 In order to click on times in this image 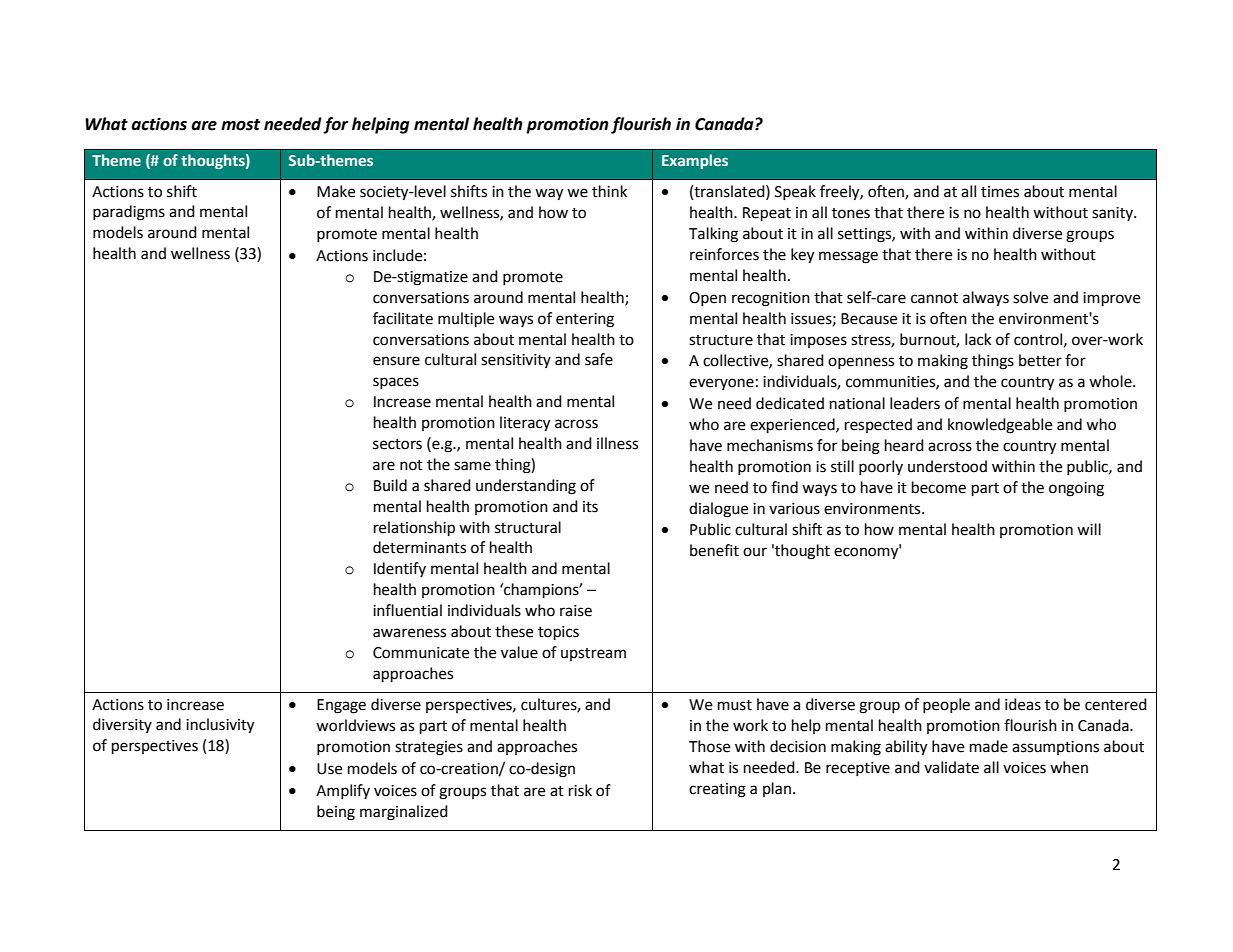, I will do `click(1000, 192)`.
